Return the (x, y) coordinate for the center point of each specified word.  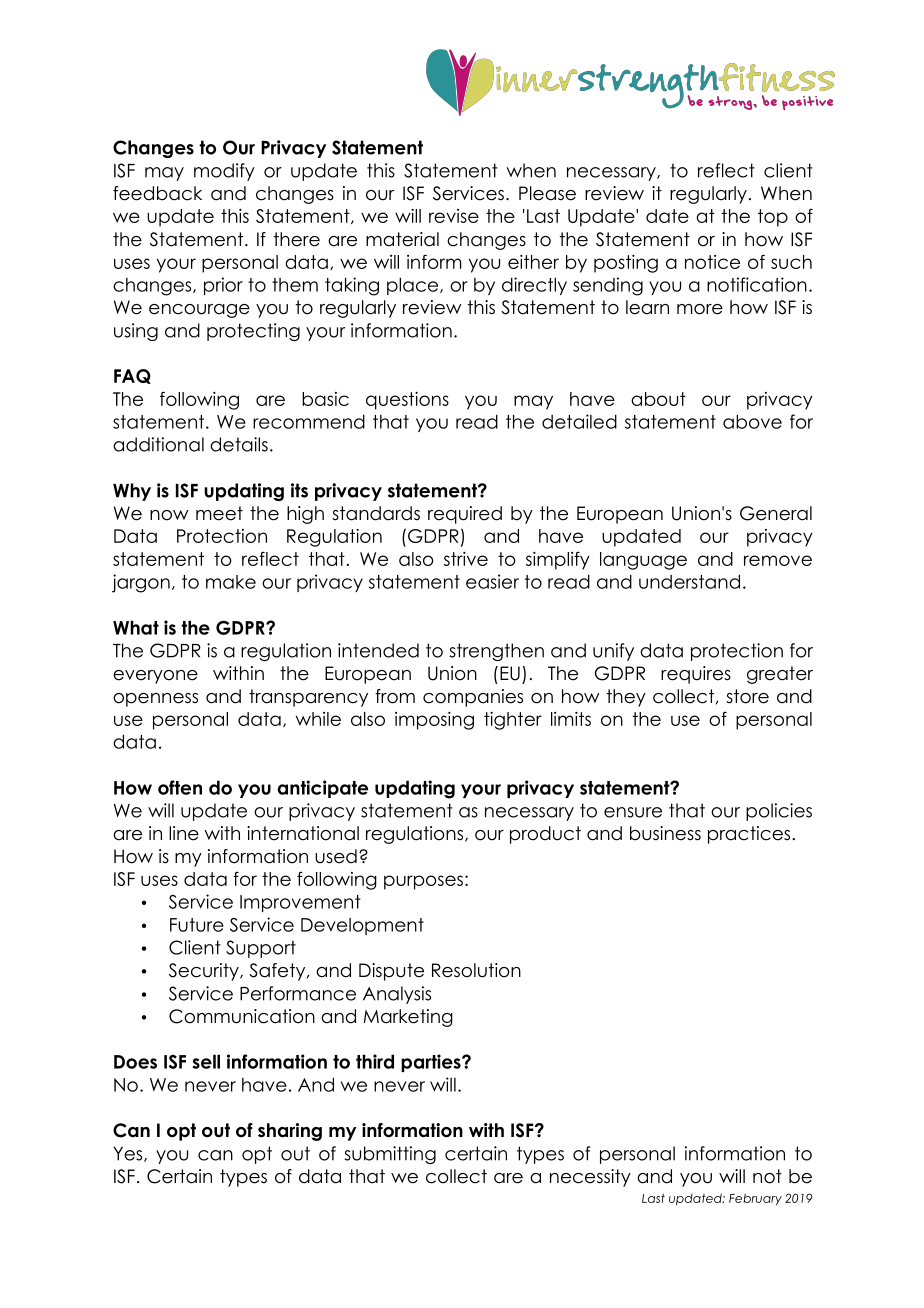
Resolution (476, 970)
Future (197, 925)
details (239, 444)
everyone (155, 677)
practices (749, 835)
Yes (129, 1154)
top (773, 218)
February (755, 1199)
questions (407, 401)
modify (224, 172)
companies (473, 698)
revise (454, 216)
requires (696, 675)
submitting (390, 1155)
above (752, 421)
